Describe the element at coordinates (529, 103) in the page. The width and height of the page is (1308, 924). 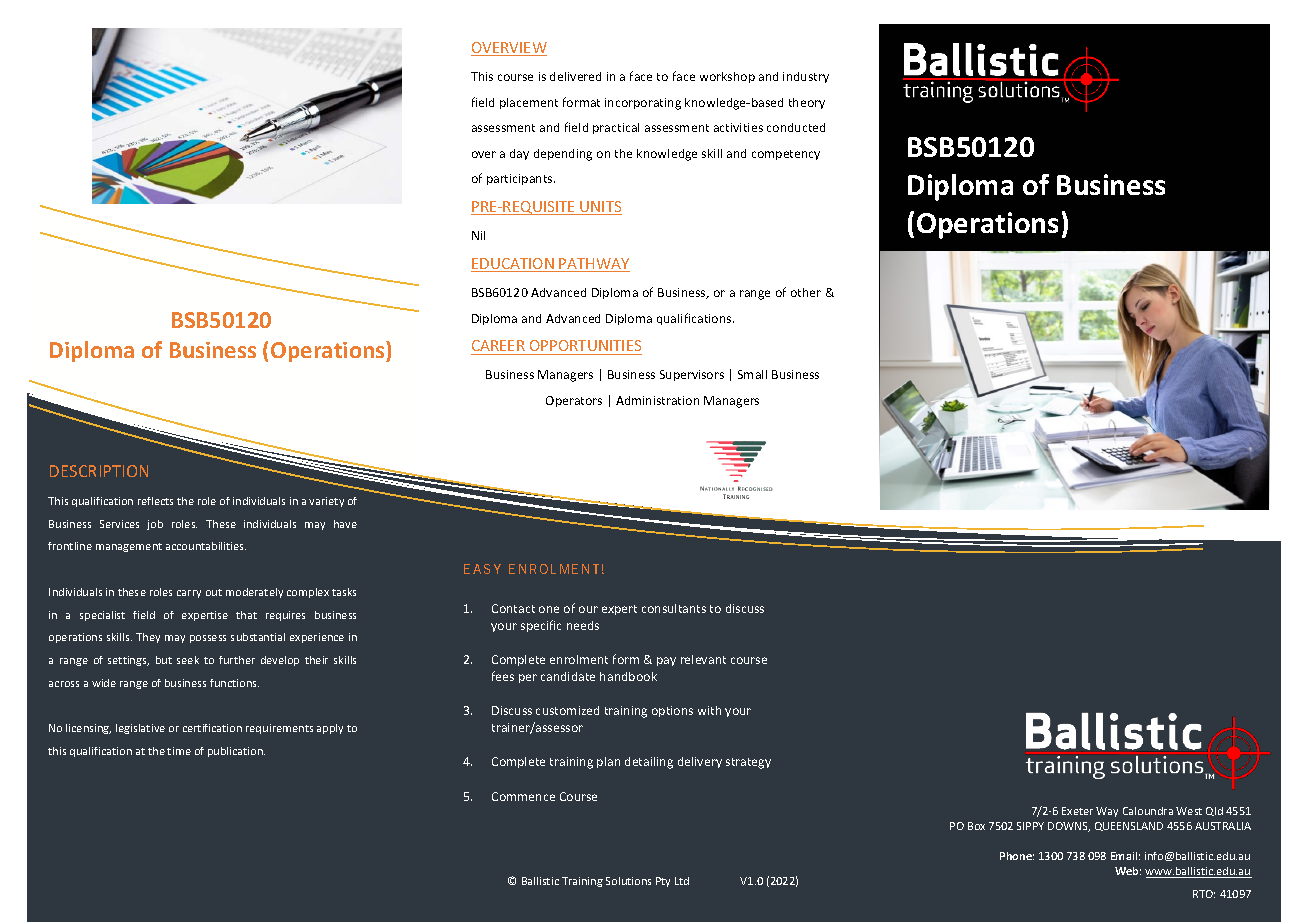
I see `placement` at that location.
